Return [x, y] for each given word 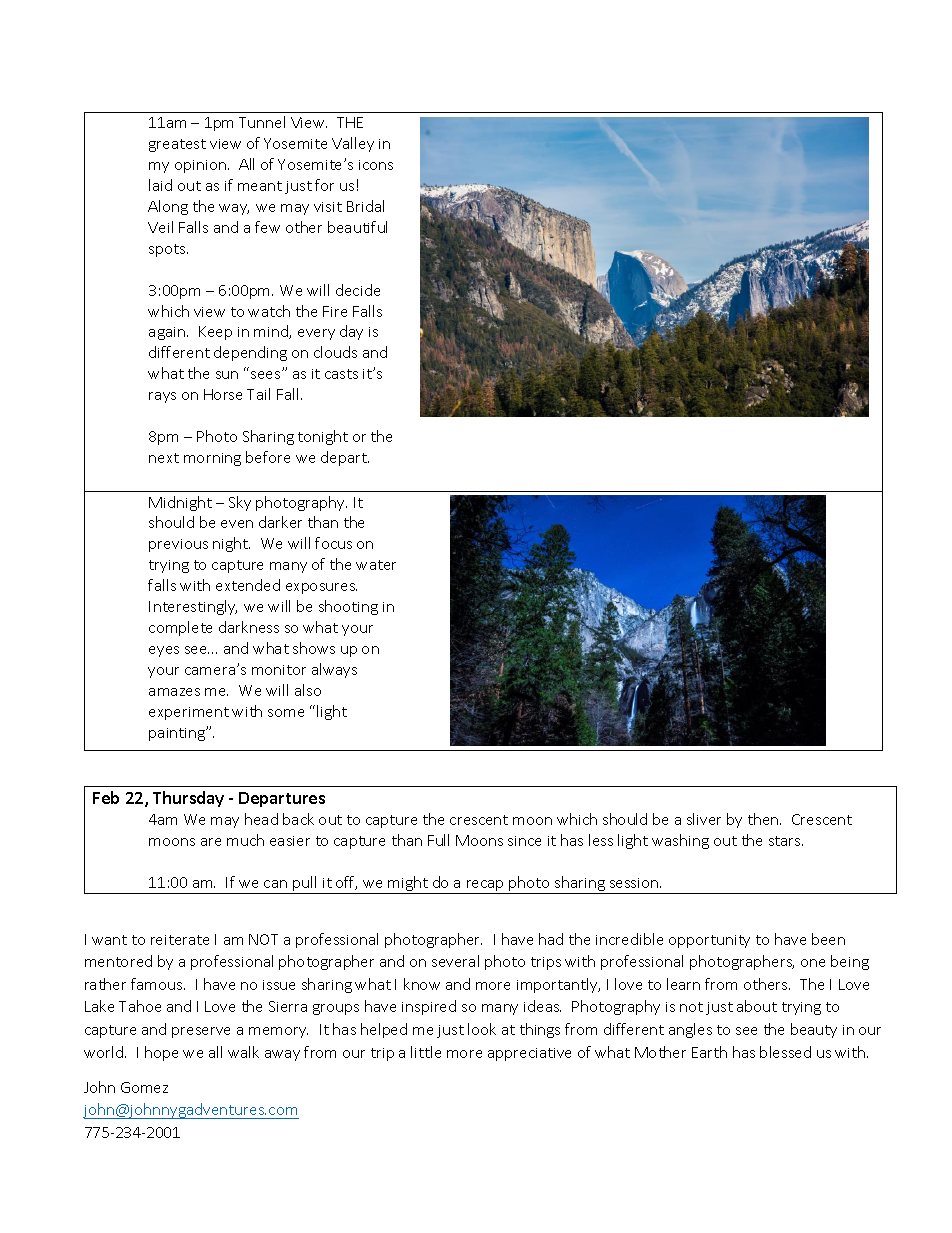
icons [376, 165]
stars [786, 841]
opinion [200, 166]
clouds [335, 352]
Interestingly [193, 607]
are [211, 842]
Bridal [365, 206]
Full [438, 840]
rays [162, 397]
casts [341, 374]
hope [161, 1053]
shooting [348, 607]
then [764, 819]
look [482, 1029]
